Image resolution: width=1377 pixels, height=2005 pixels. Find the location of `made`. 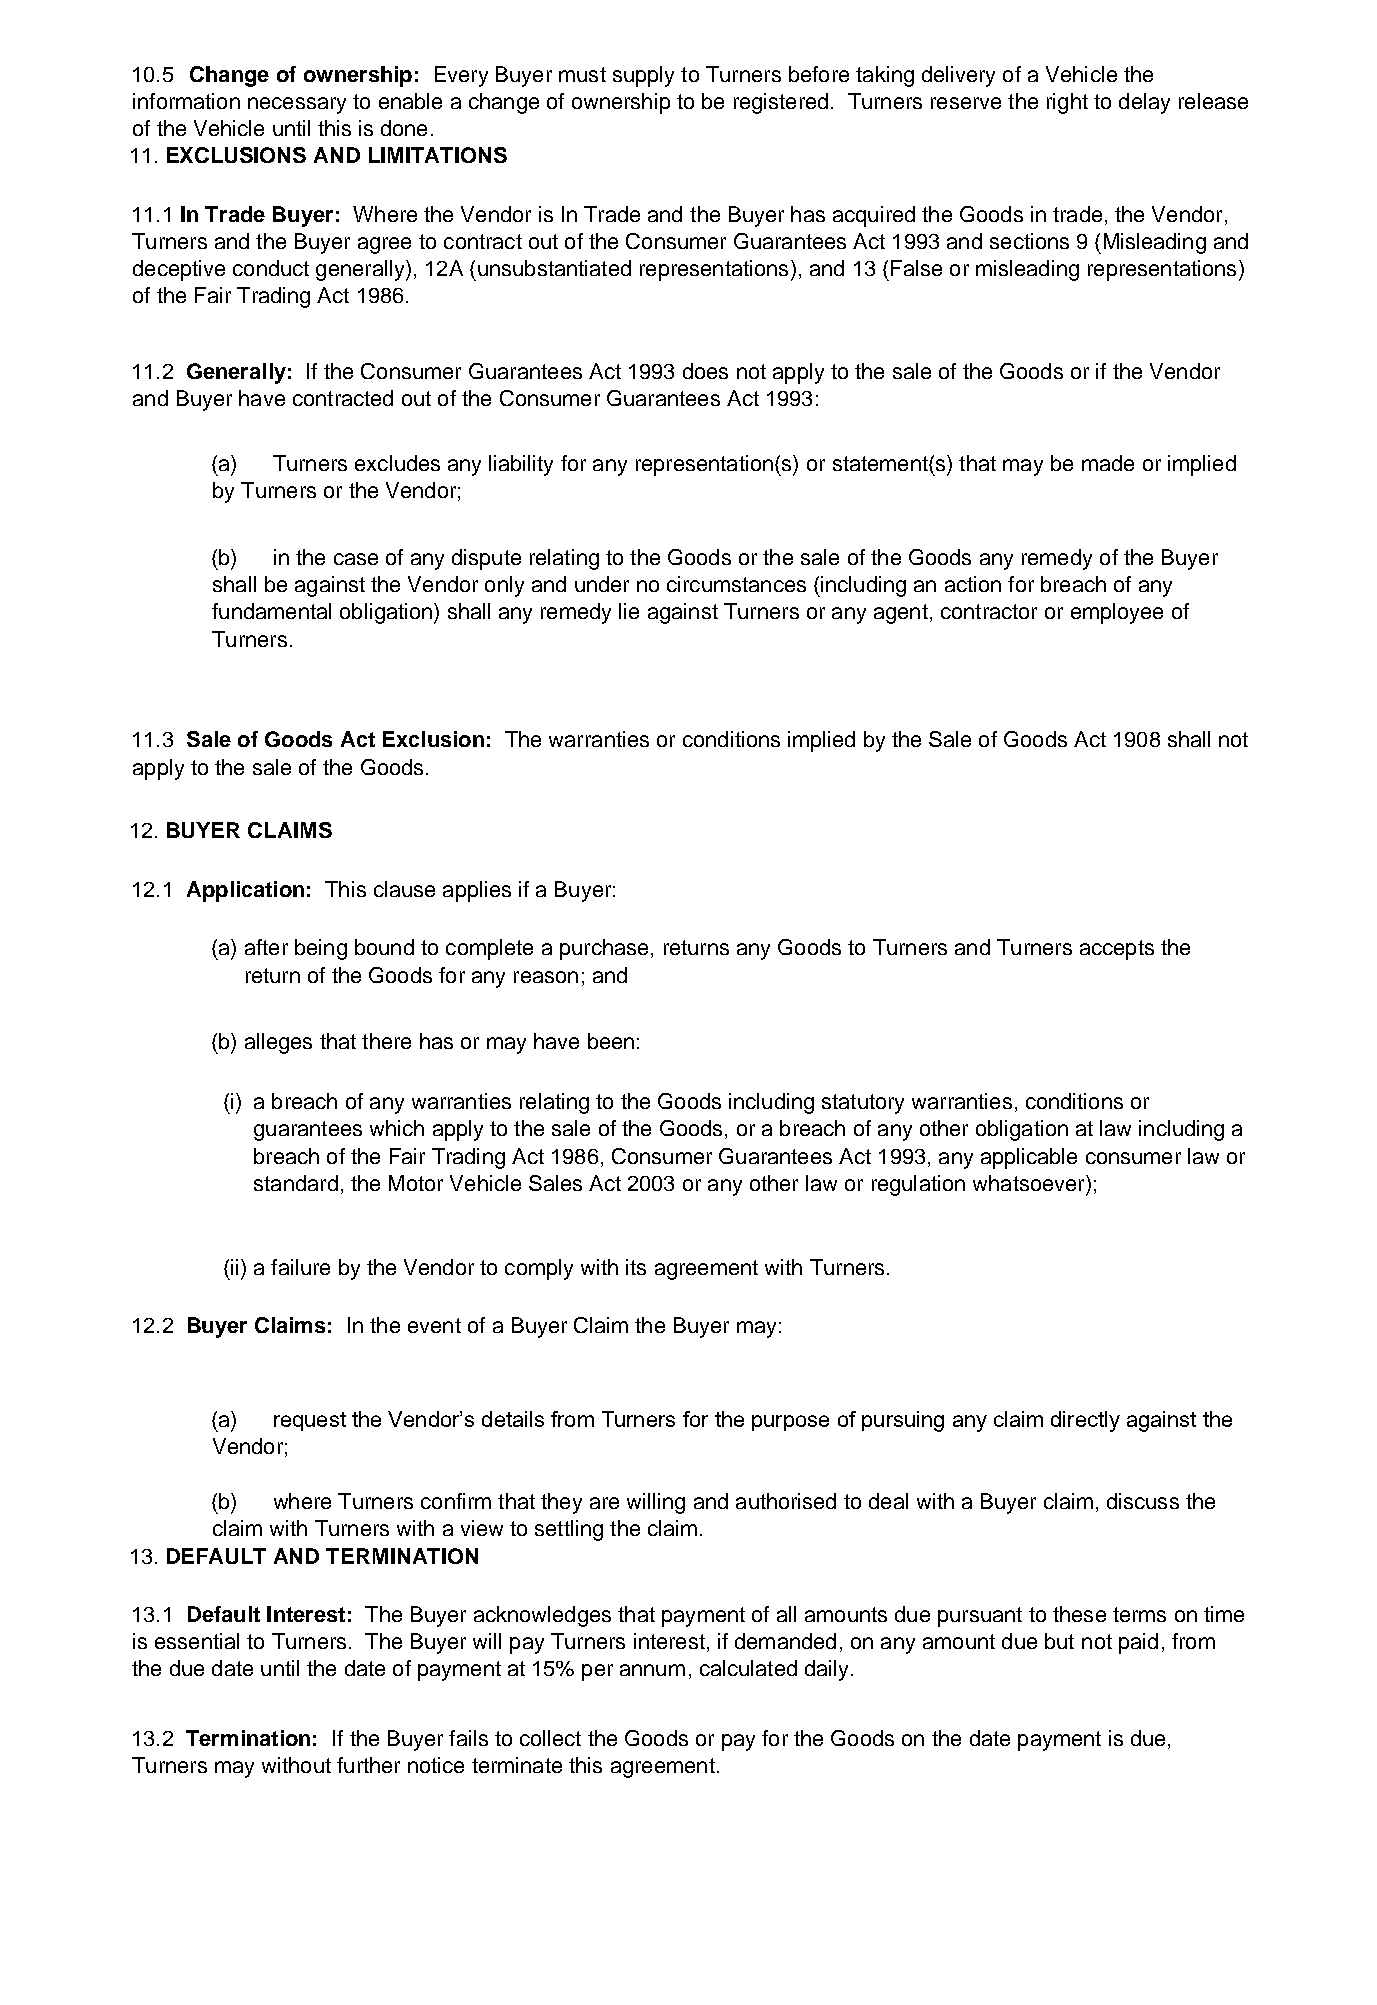

made is located at coordinates (1108, 463).
